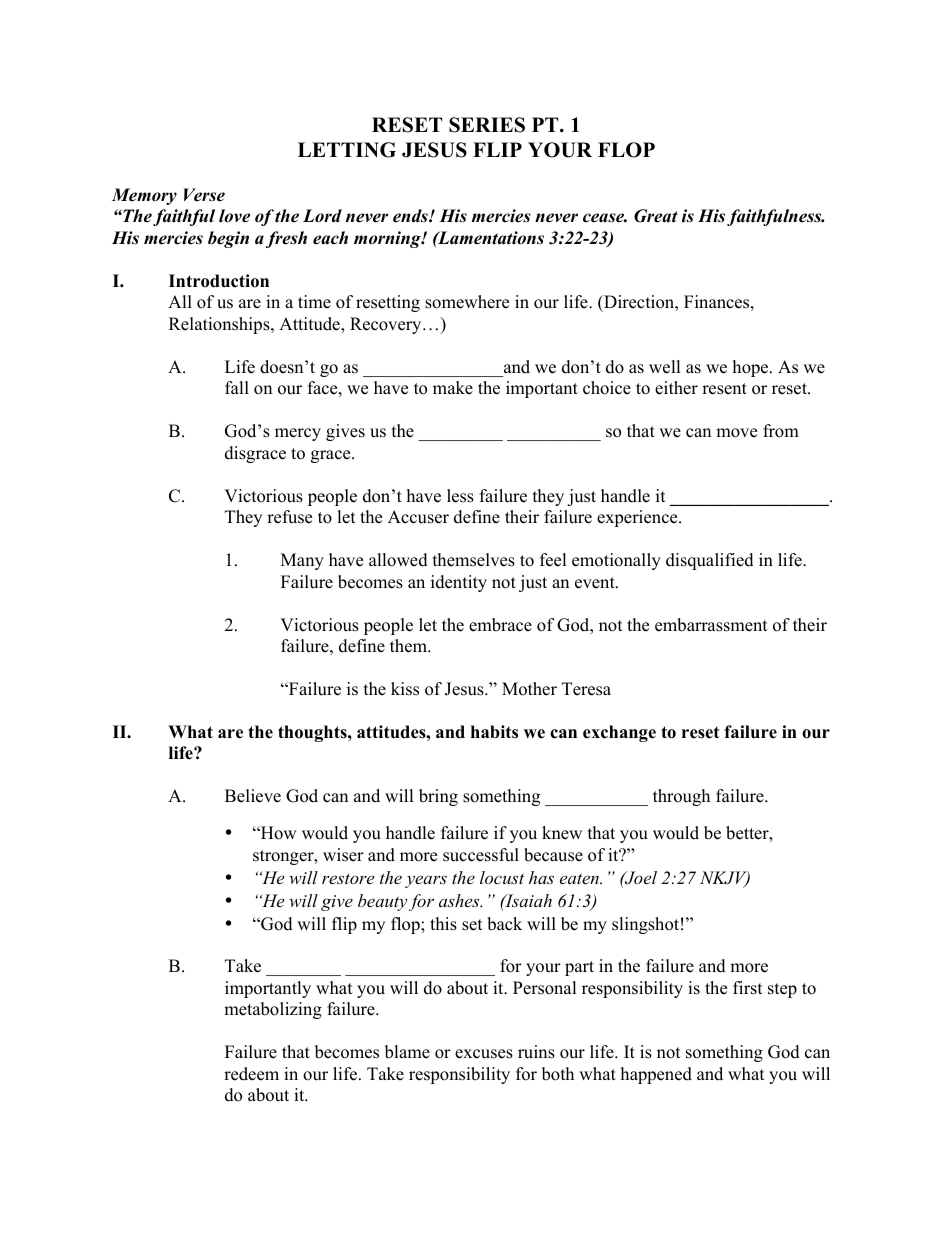 Image resolution: width=952 pixels, height=1233 pixels. What do you see at coordinates (481, 855) in the document?
I see `successful` at bounding box center [481, 855].
